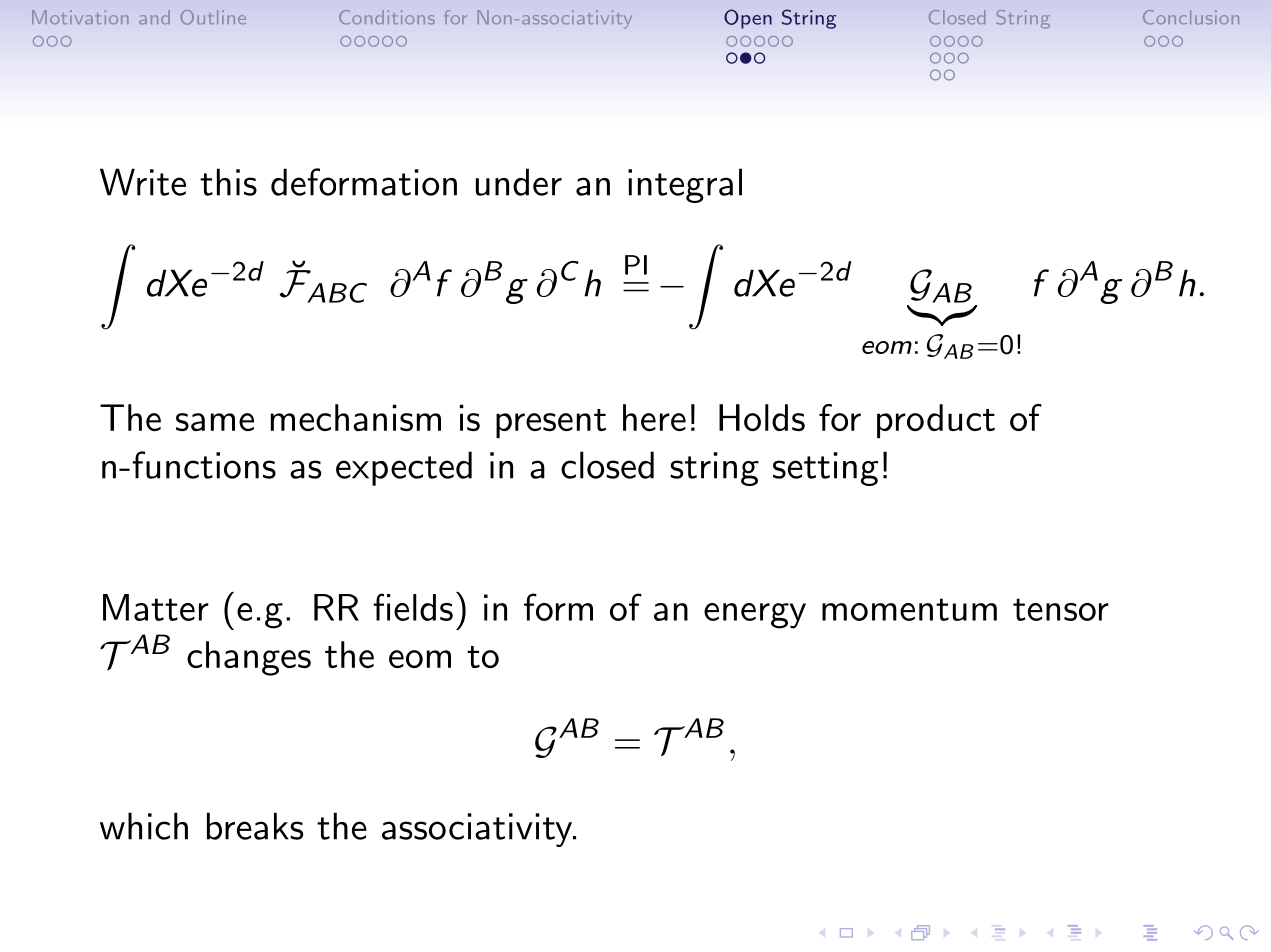 Image resolution: width=1271 pixels, height=952 pixels. What do you see at coordinates (213, 17) in the page?
I see `Outline` at bounding box center [213, 17].
